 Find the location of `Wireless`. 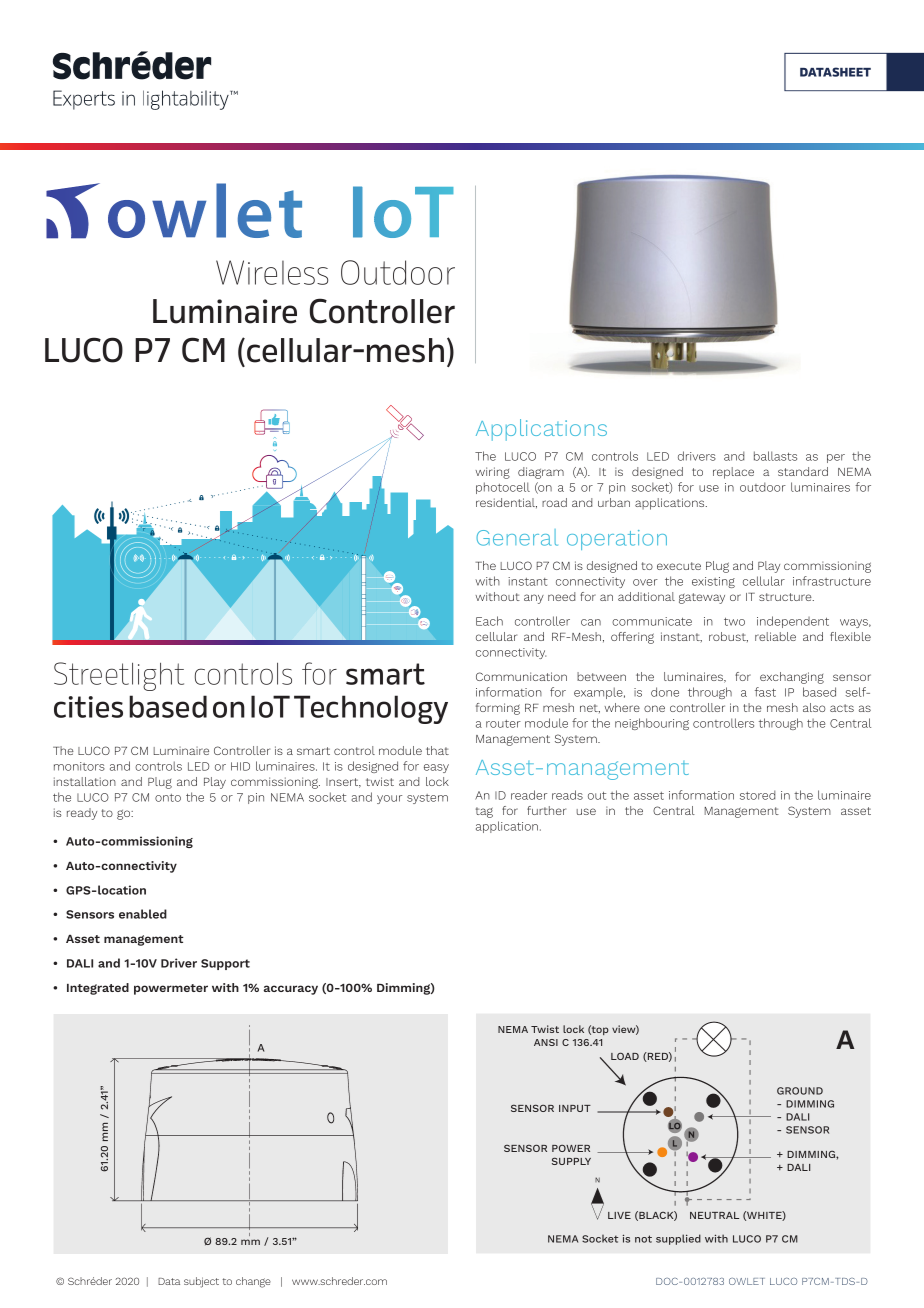

Wireless is located at coordinates (272, 272).
